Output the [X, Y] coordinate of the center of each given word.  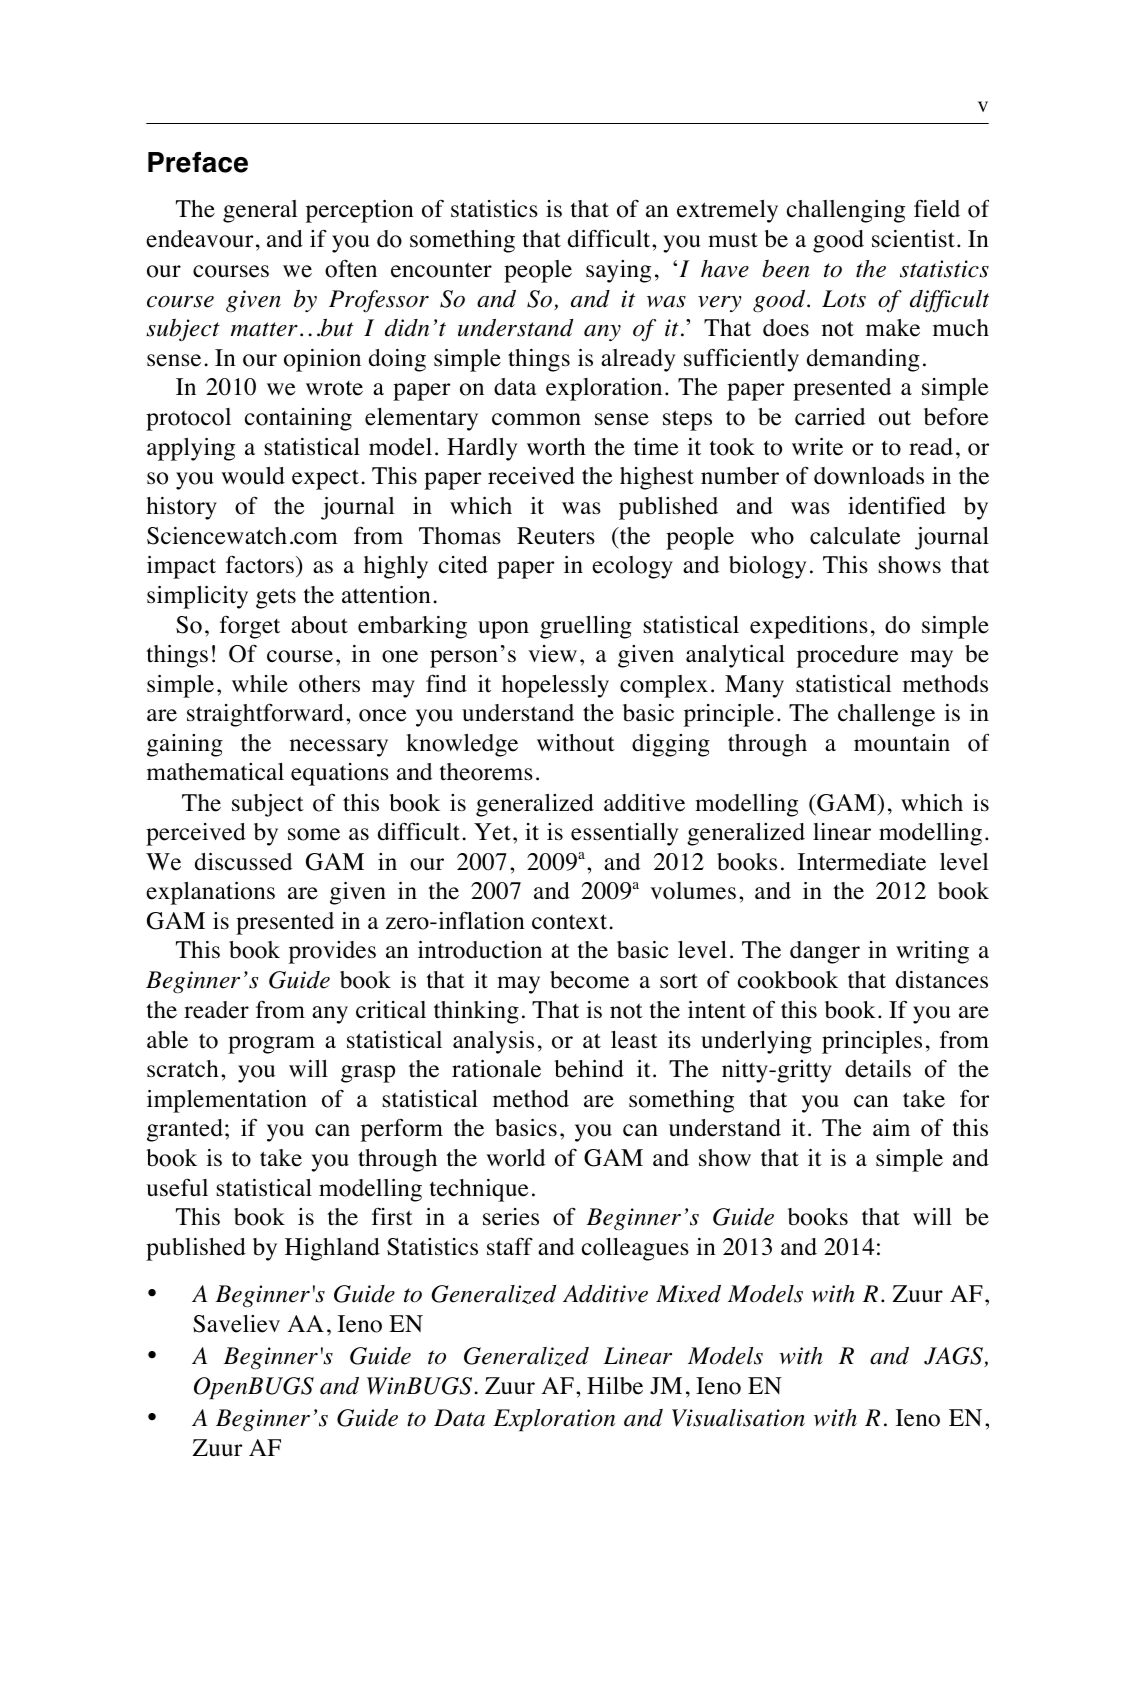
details [878, 1069]
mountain [902, 743]
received [531, 476]
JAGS [954, 1357]
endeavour [199, 239]
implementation [227, 1101]
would [253, 476]
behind [589, 1069]
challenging [846, 211]
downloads [869, 476]
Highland [332, 1249]
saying [618, 271]
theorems [486, 772]
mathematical [215, 772]
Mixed [688, 1294]
